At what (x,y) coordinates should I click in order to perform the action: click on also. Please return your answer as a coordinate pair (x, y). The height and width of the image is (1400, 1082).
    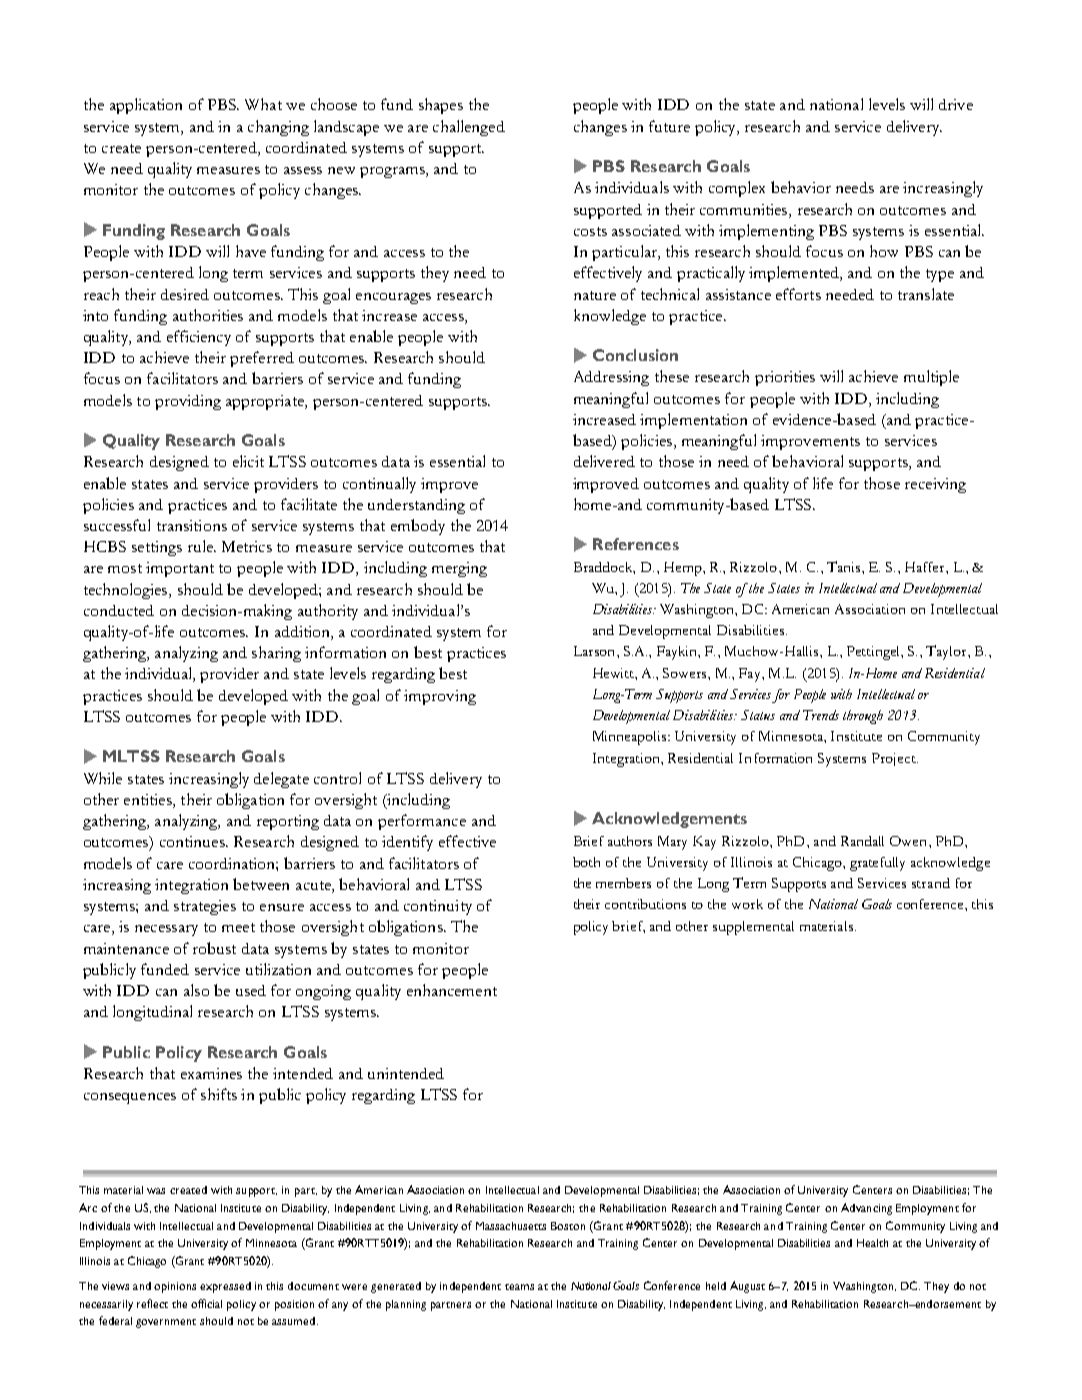
    Looking at the image, I should click on (196, 990).
